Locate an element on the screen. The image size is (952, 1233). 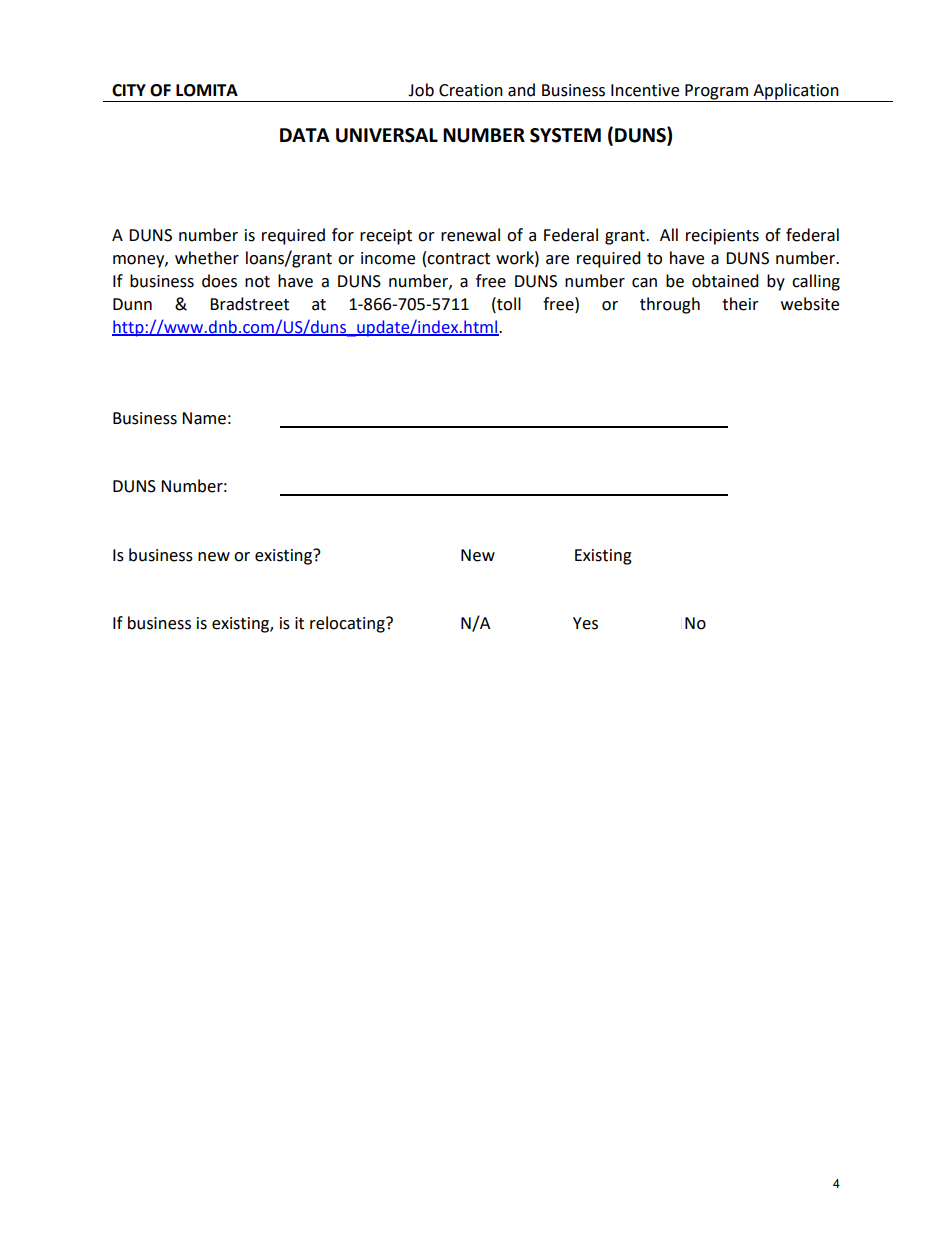
relocating is located at coordinates (348, 624).
